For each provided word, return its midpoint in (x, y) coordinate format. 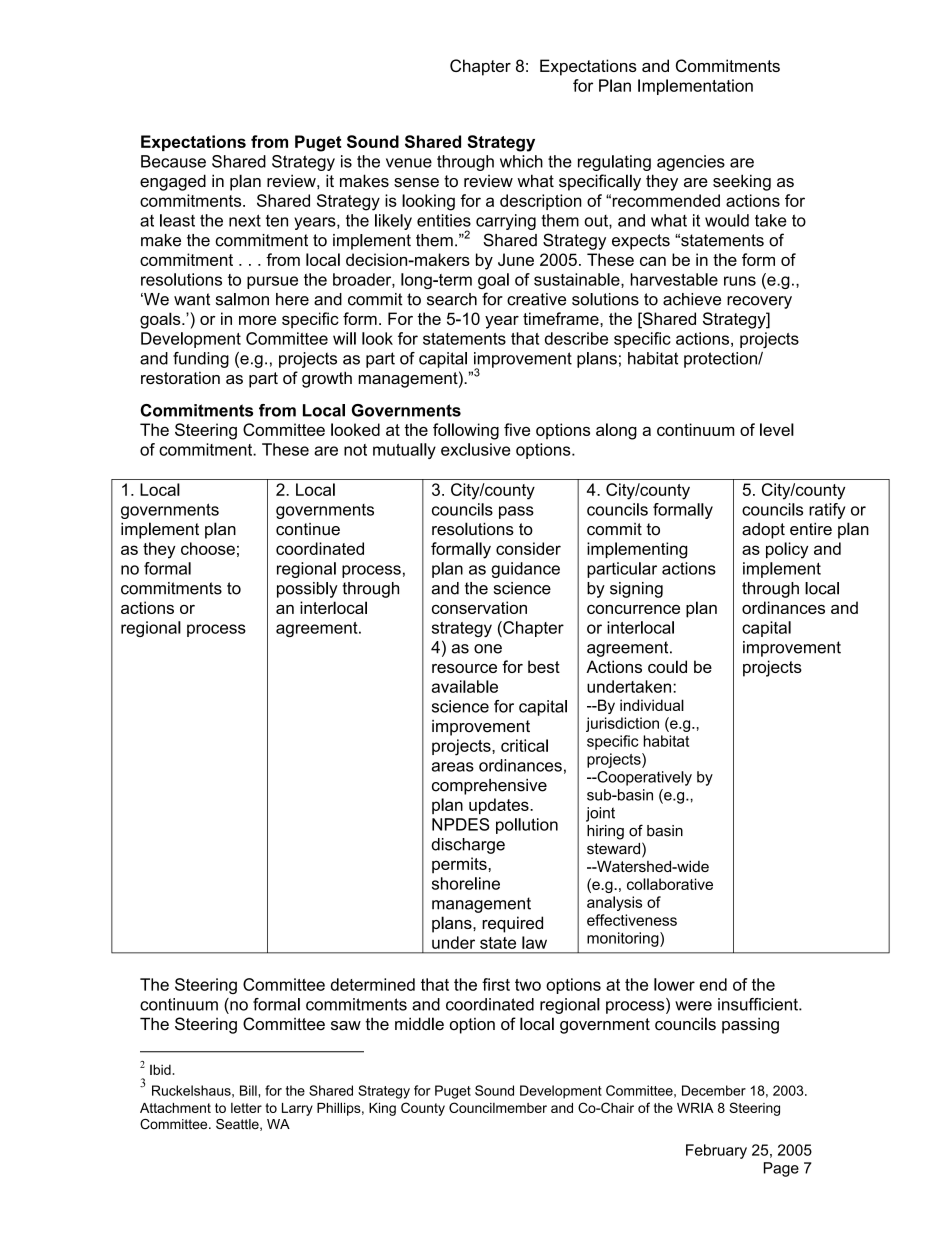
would (727, 220)
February (716, 1151)
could (667, 666)
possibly (307, 590)
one (488, 649)
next (245, 220)
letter (246, 1108)
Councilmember (498, 1107)
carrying (506, 222)
